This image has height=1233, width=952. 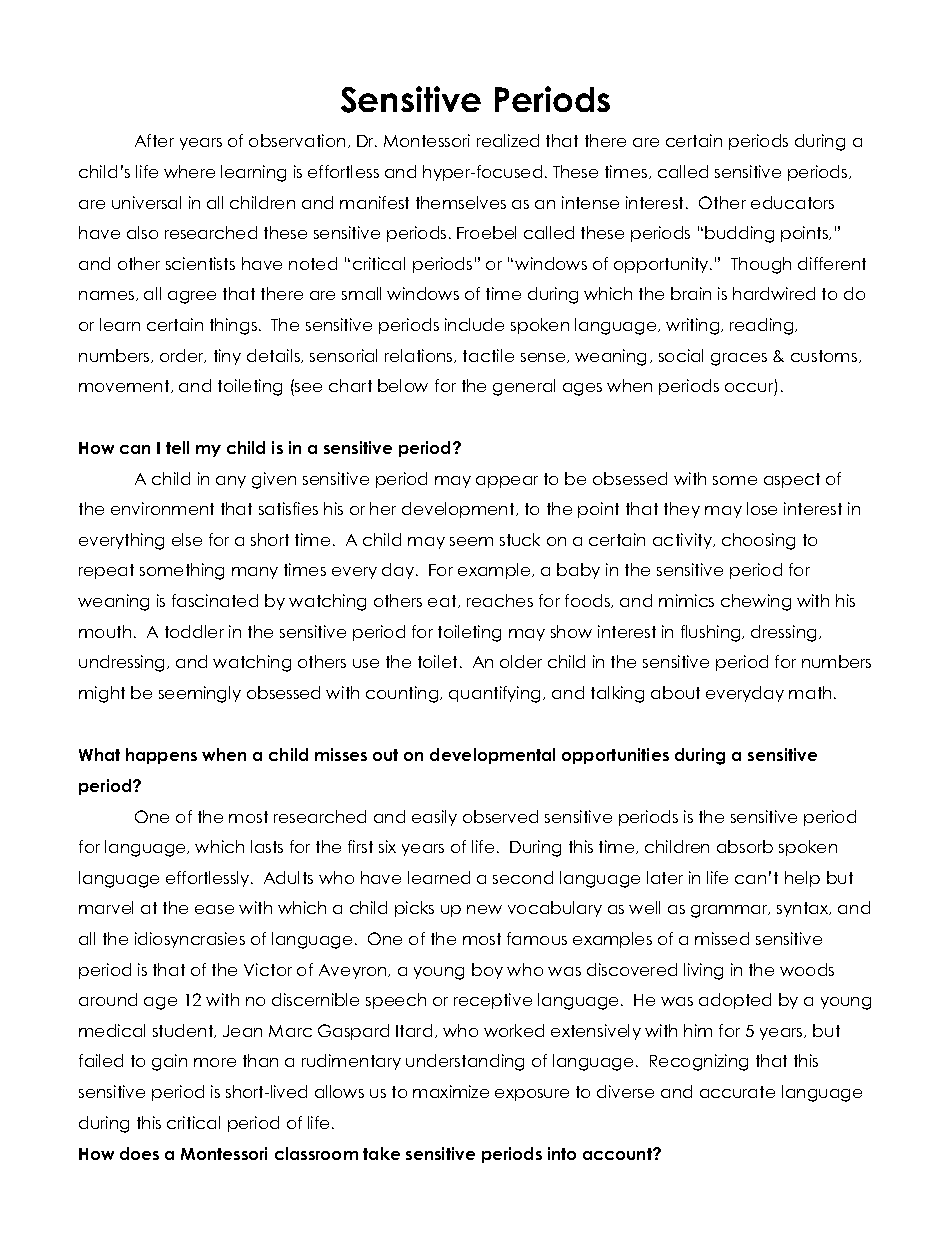 What do you see at coordinates (189, 171) in the image?
I see `where` at bounding box center [189, 171].
